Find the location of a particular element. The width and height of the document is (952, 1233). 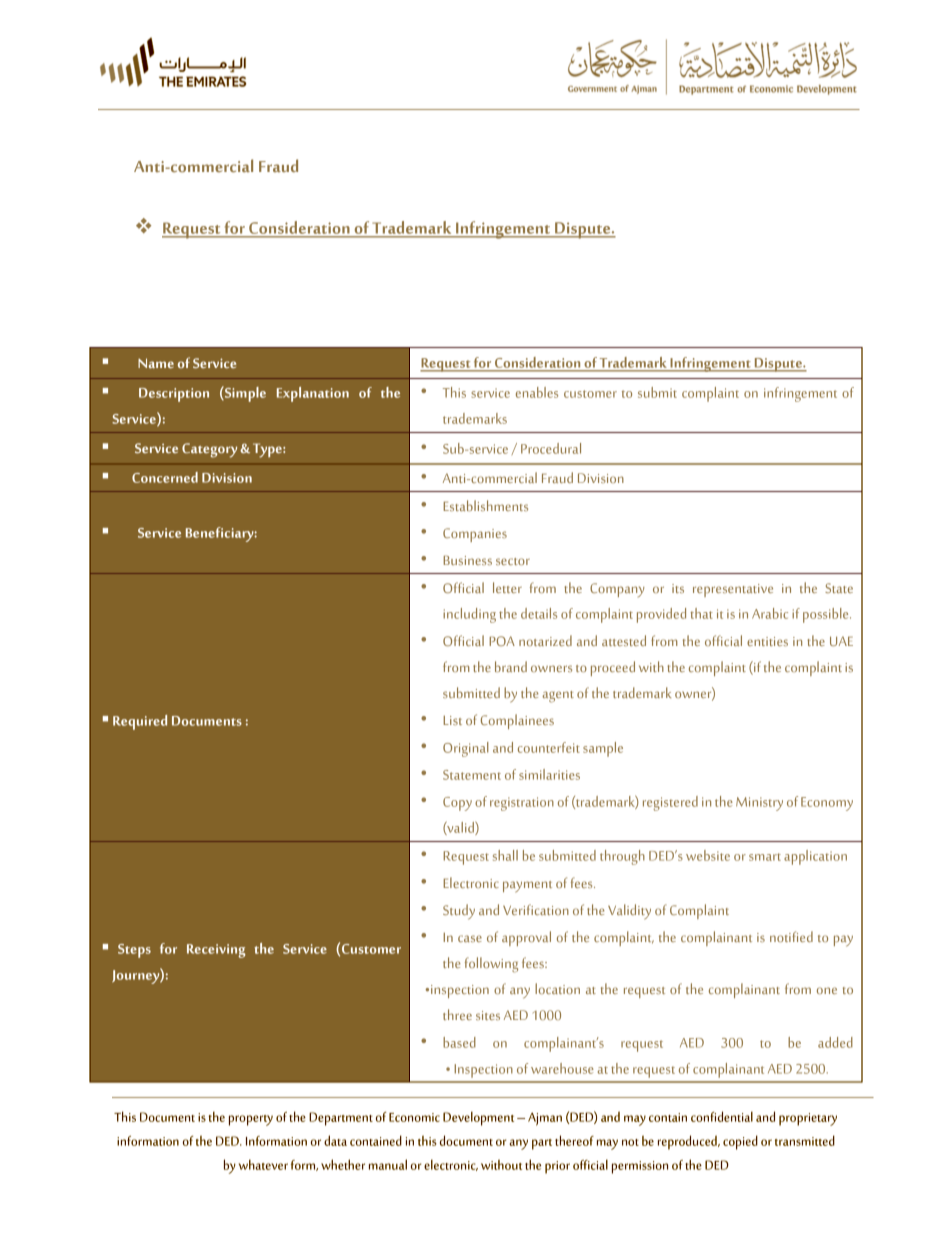

brand is located at coordinates (511, 666).
